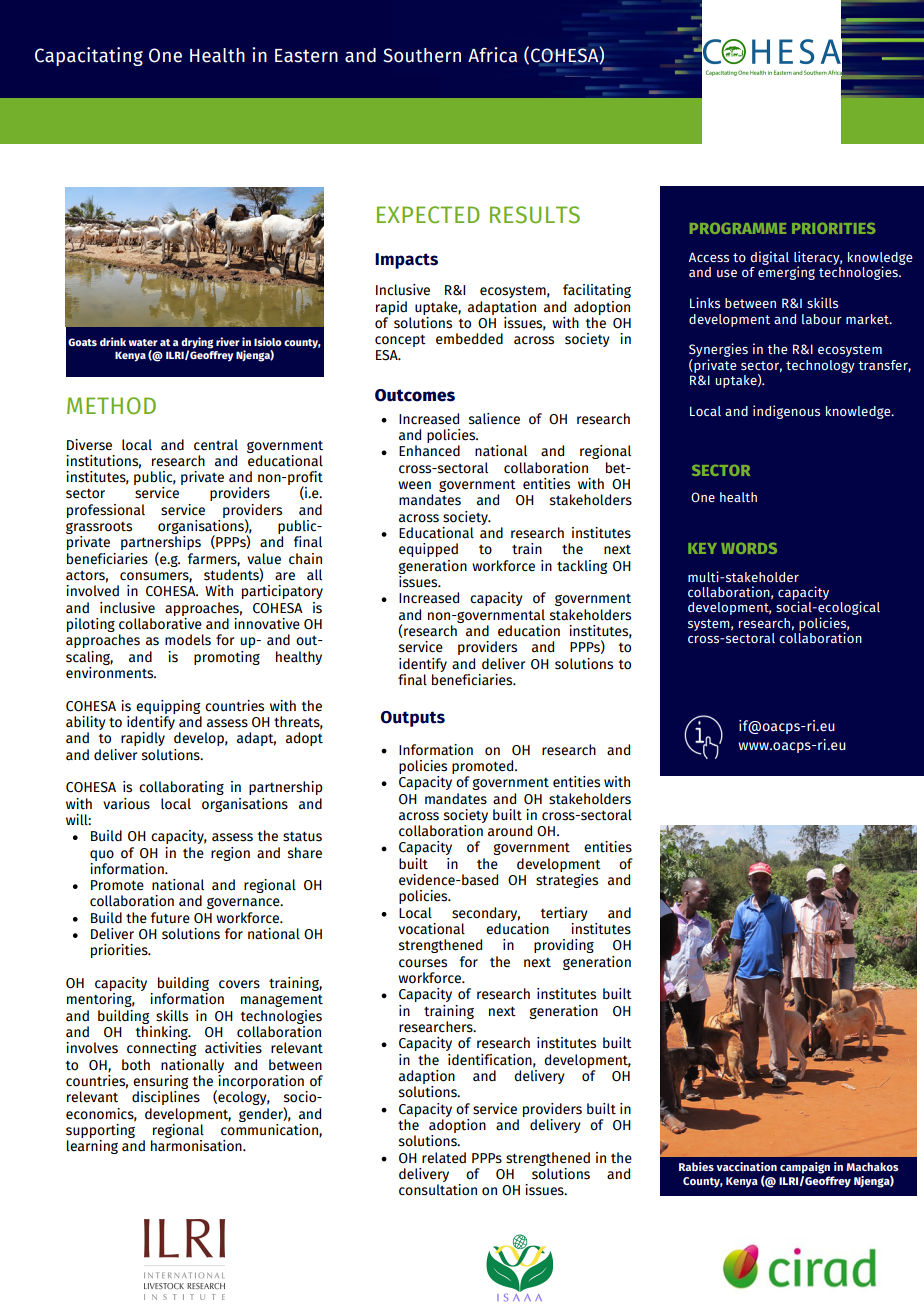 This document has width=924, height=1308. Describe the element at coordinates (786, 272) in the document. I see `emerging` at that location.
